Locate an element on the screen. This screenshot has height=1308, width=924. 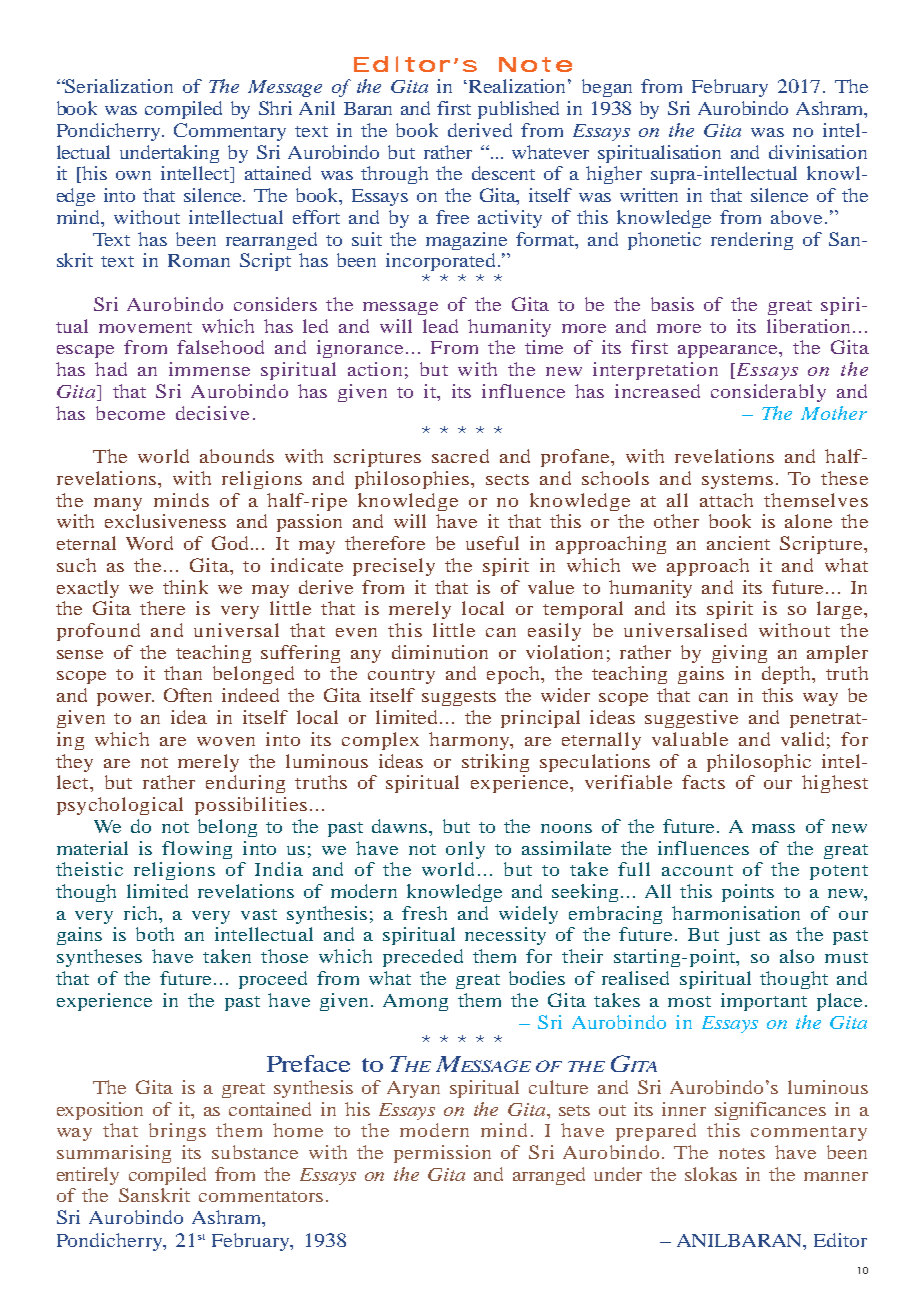
significances is located at coordinates (770, 1111).
